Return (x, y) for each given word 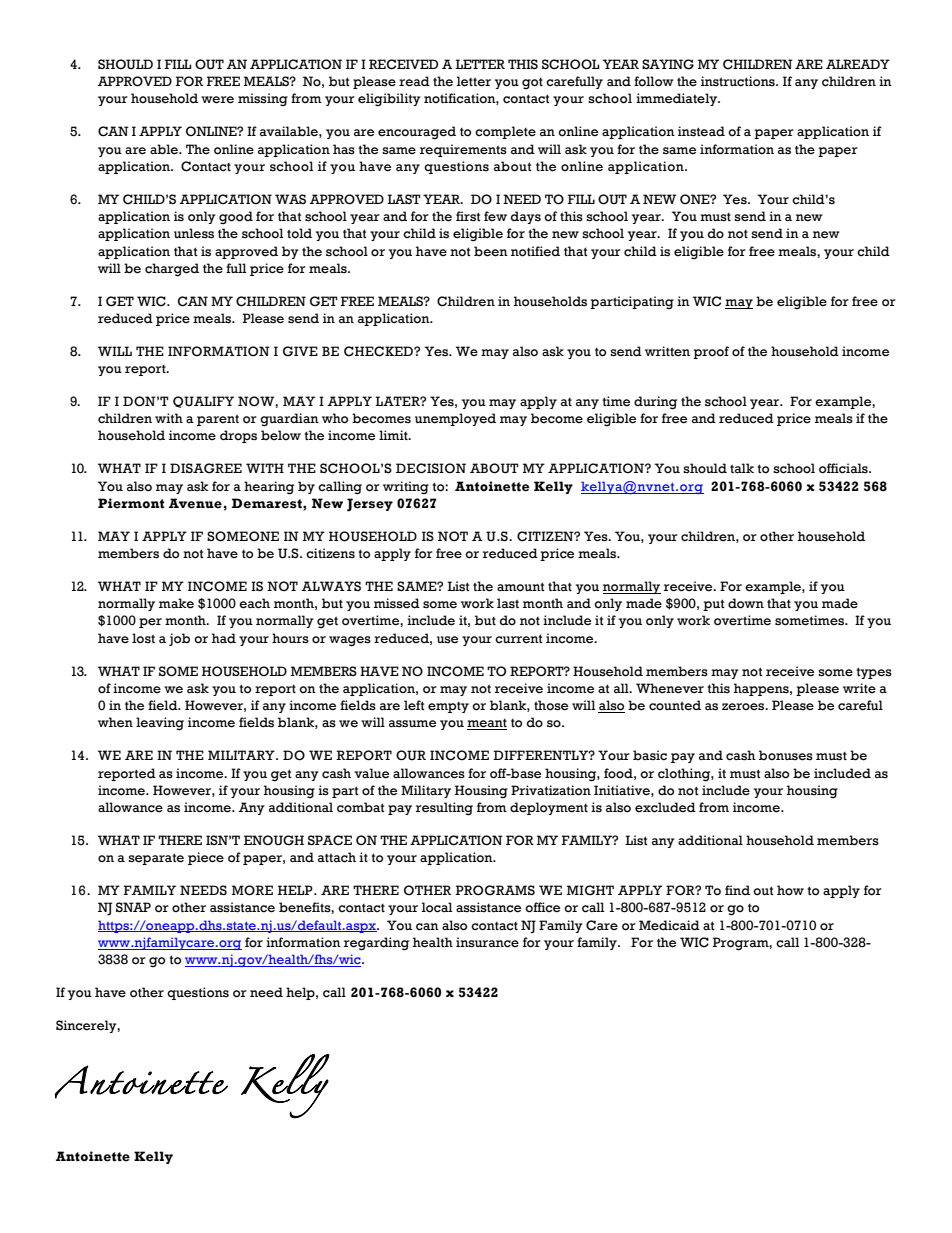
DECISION (431, 468)
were (217, 100)
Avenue (195, 503)
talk (742, 468)
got (532, 83)
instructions (739, 81)
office (542, 907)
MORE (252, 890)
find (737, 890)
